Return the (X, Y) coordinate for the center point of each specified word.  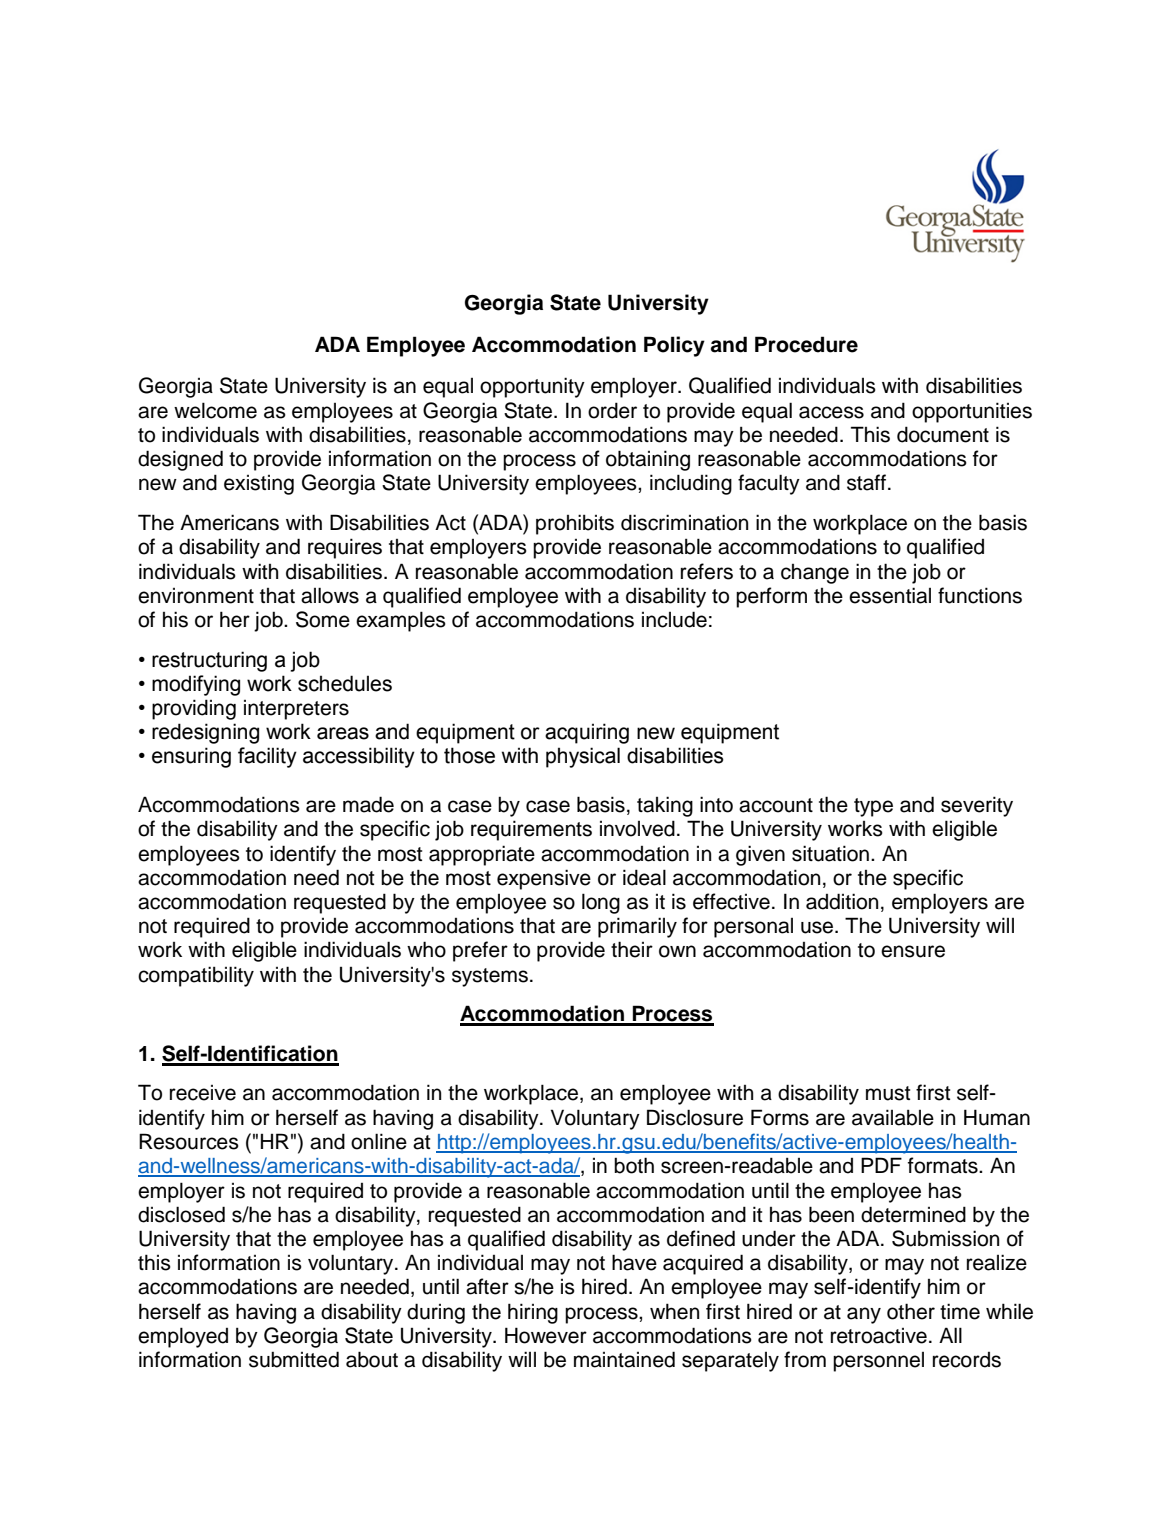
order (612, 410)
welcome (215, 410)
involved (637, 828)
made (368, 804)
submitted (294, 1359)
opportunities (972, 412)
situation (830, 853)
